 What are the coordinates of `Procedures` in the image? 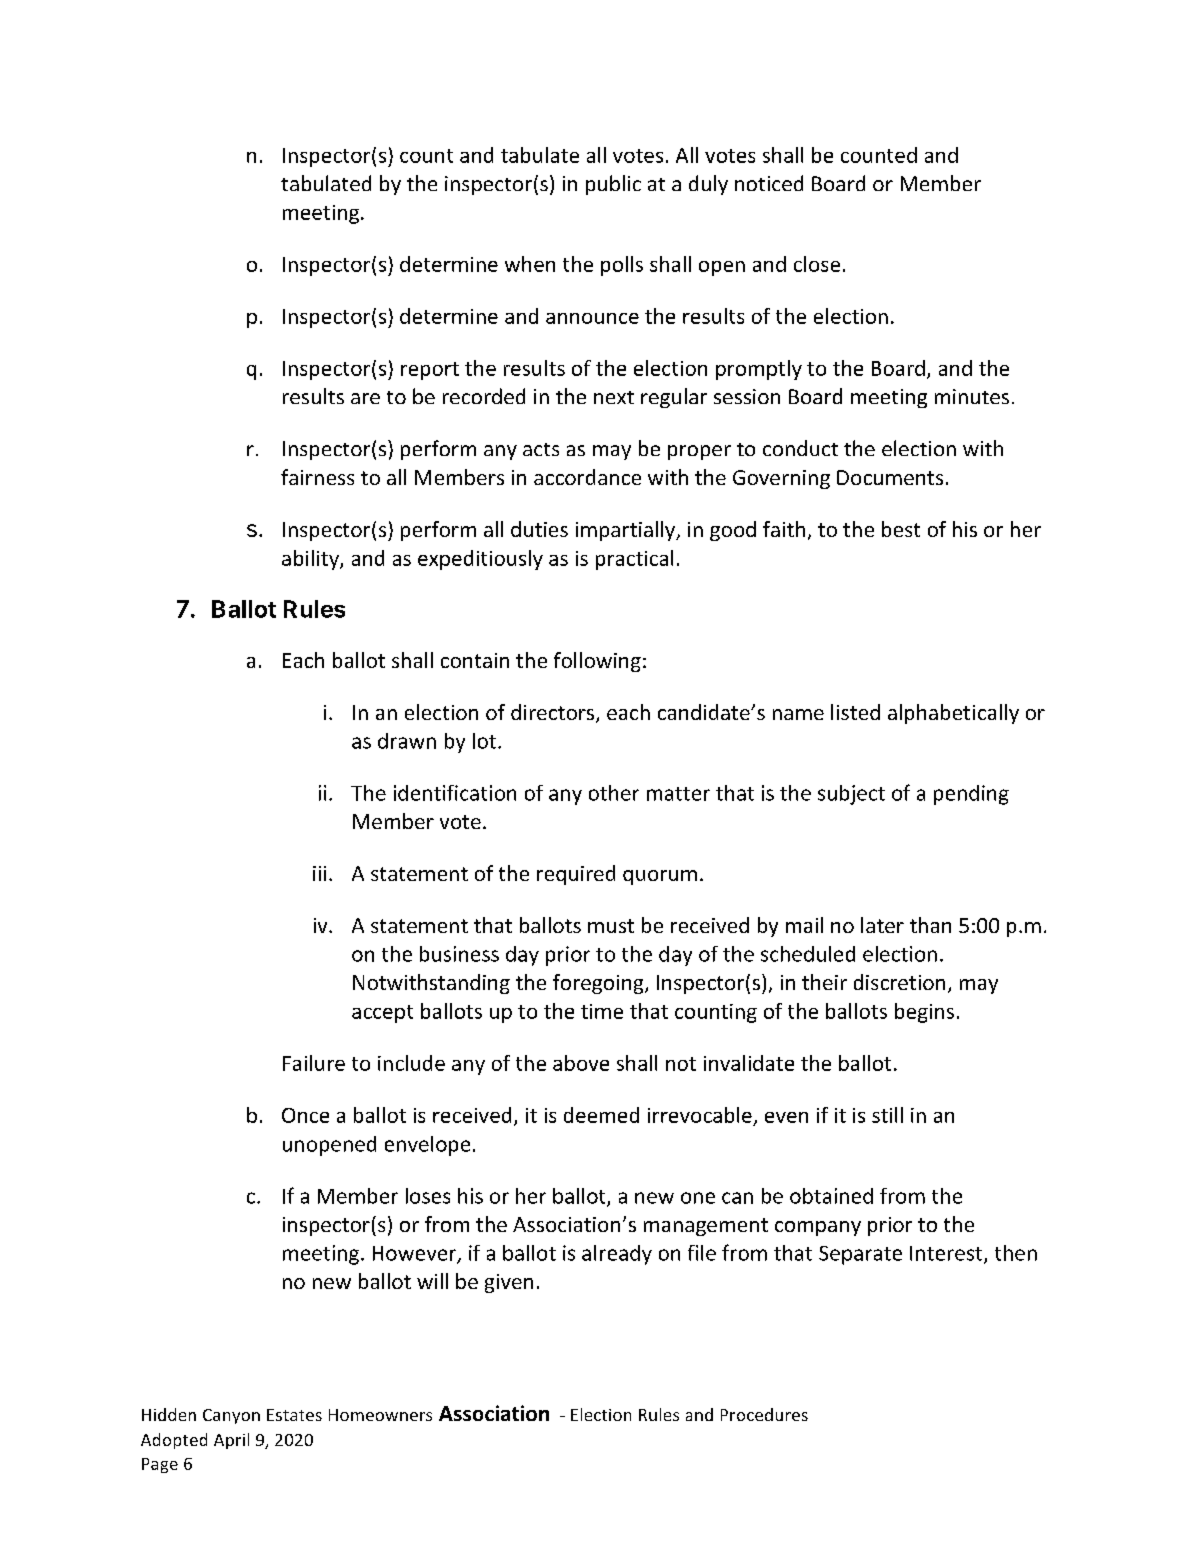 It's located at (764, 1414).
